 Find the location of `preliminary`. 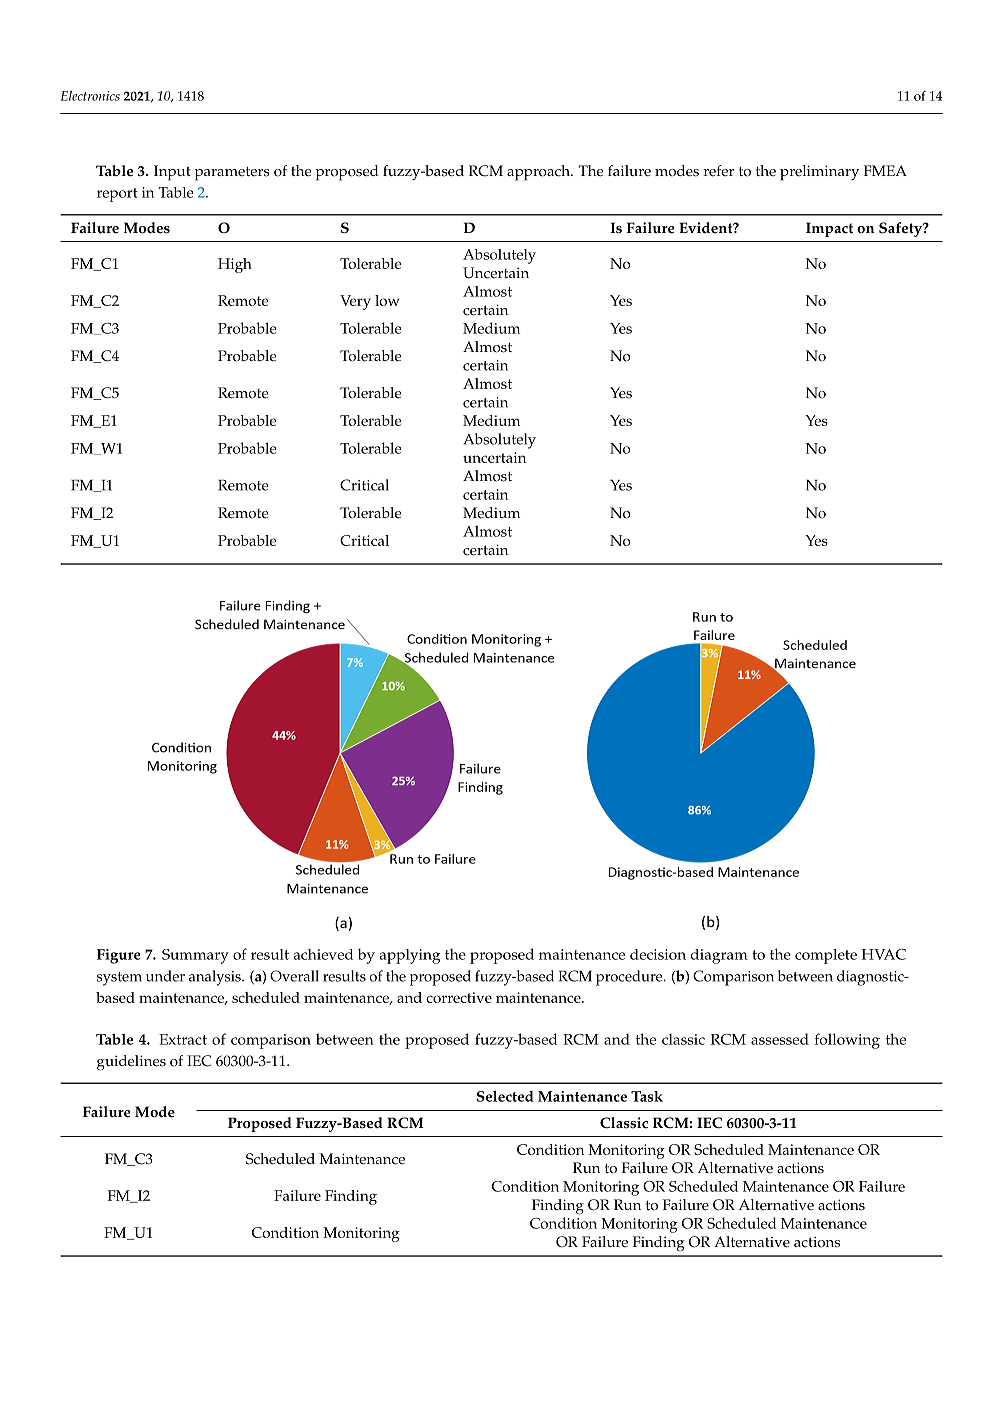

preliminary is located at coordinates (819, 173).
